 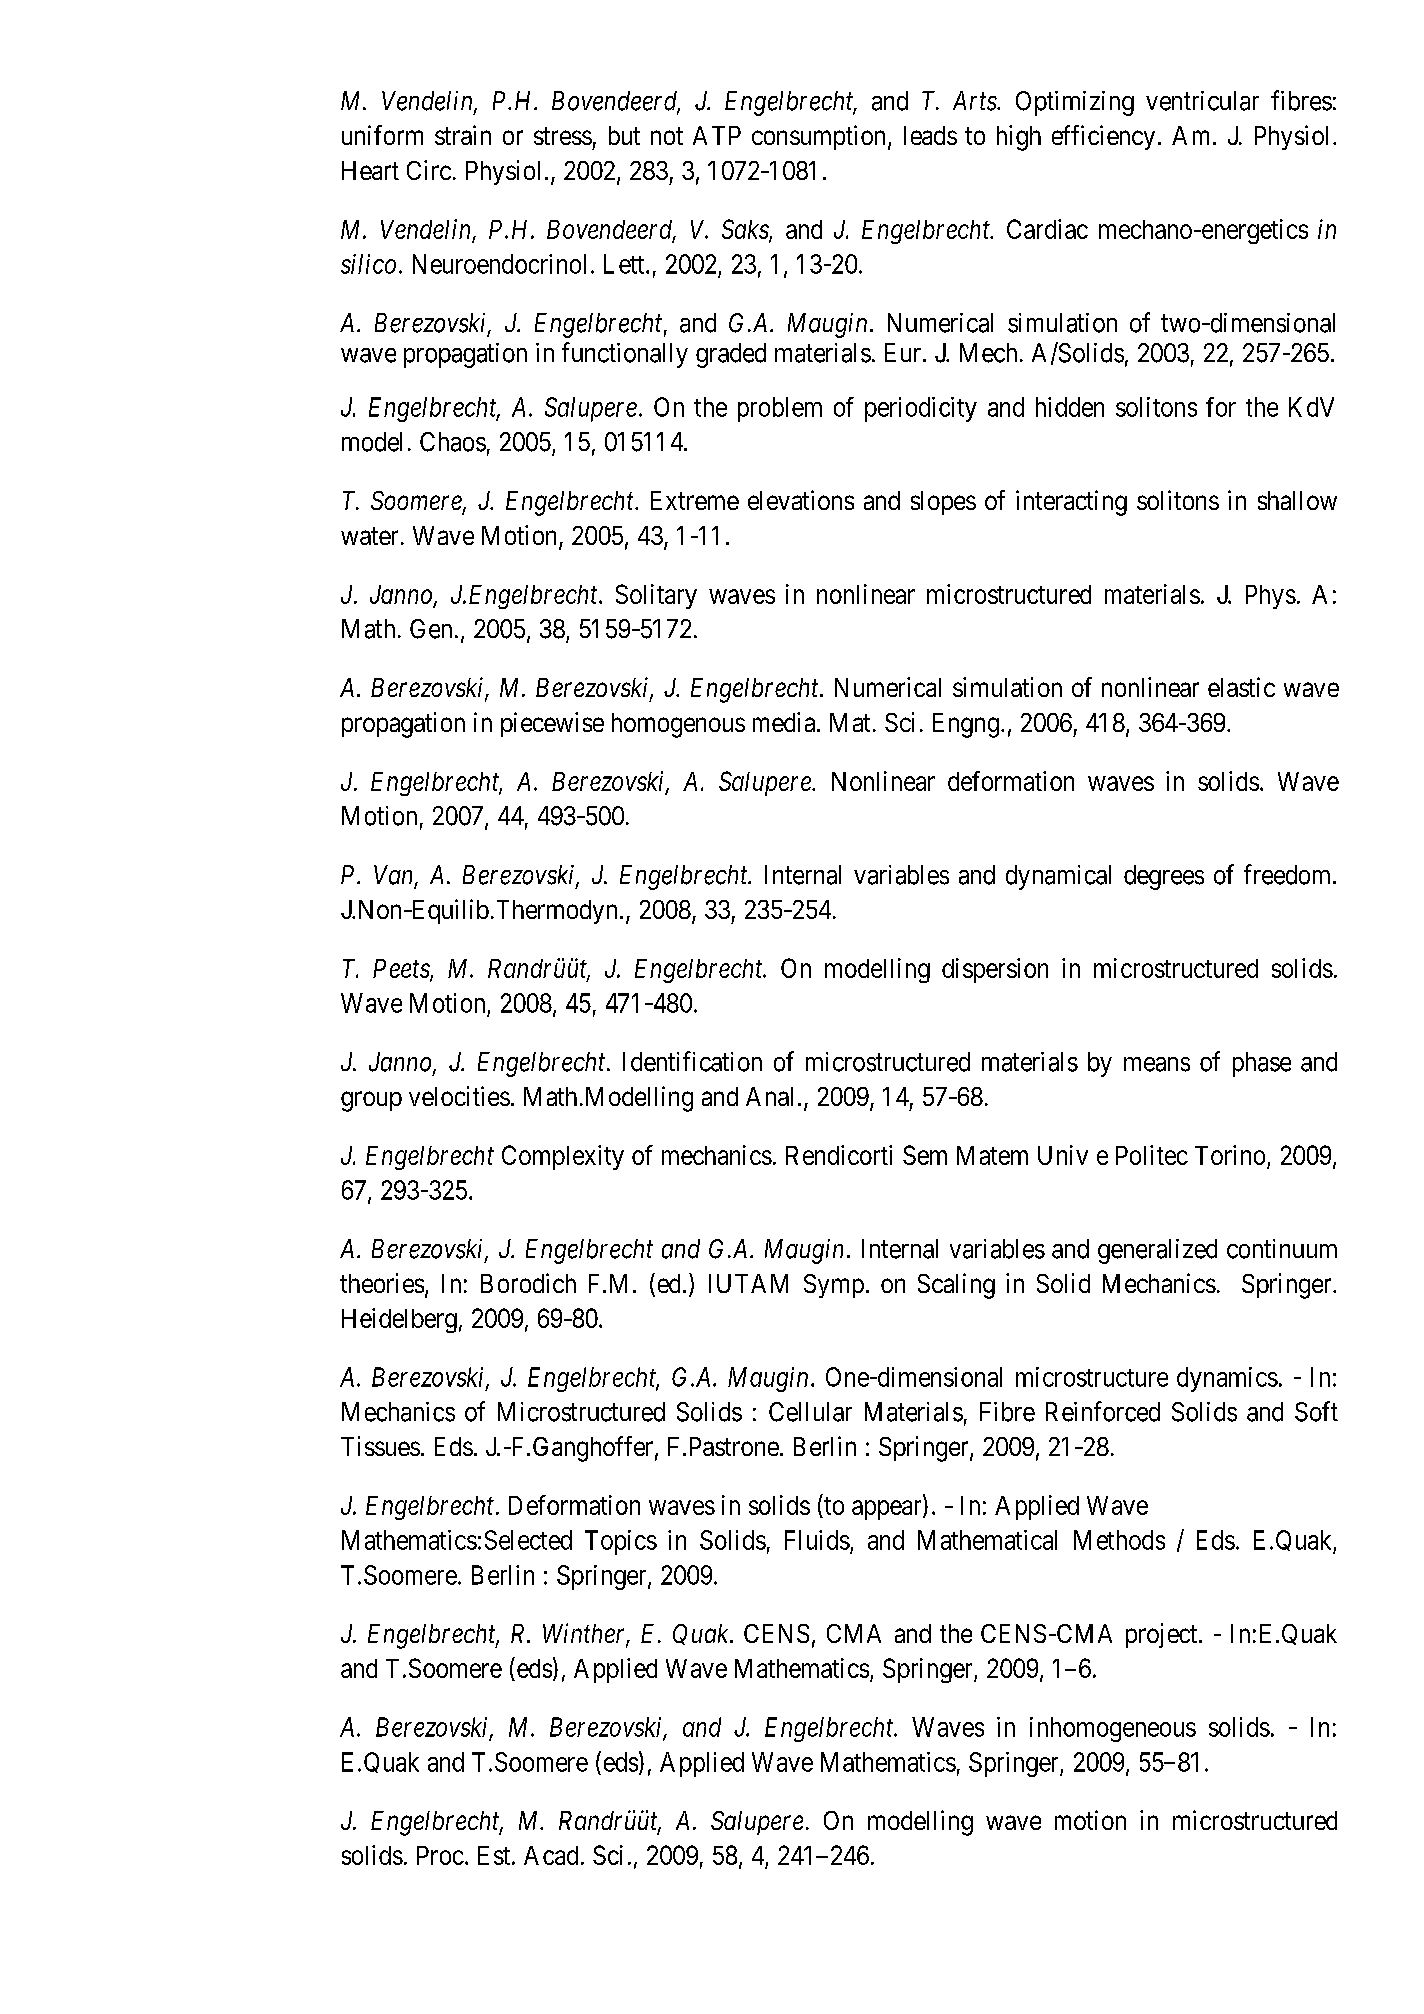 I want to click on group, so click(x=371, y=1101).
